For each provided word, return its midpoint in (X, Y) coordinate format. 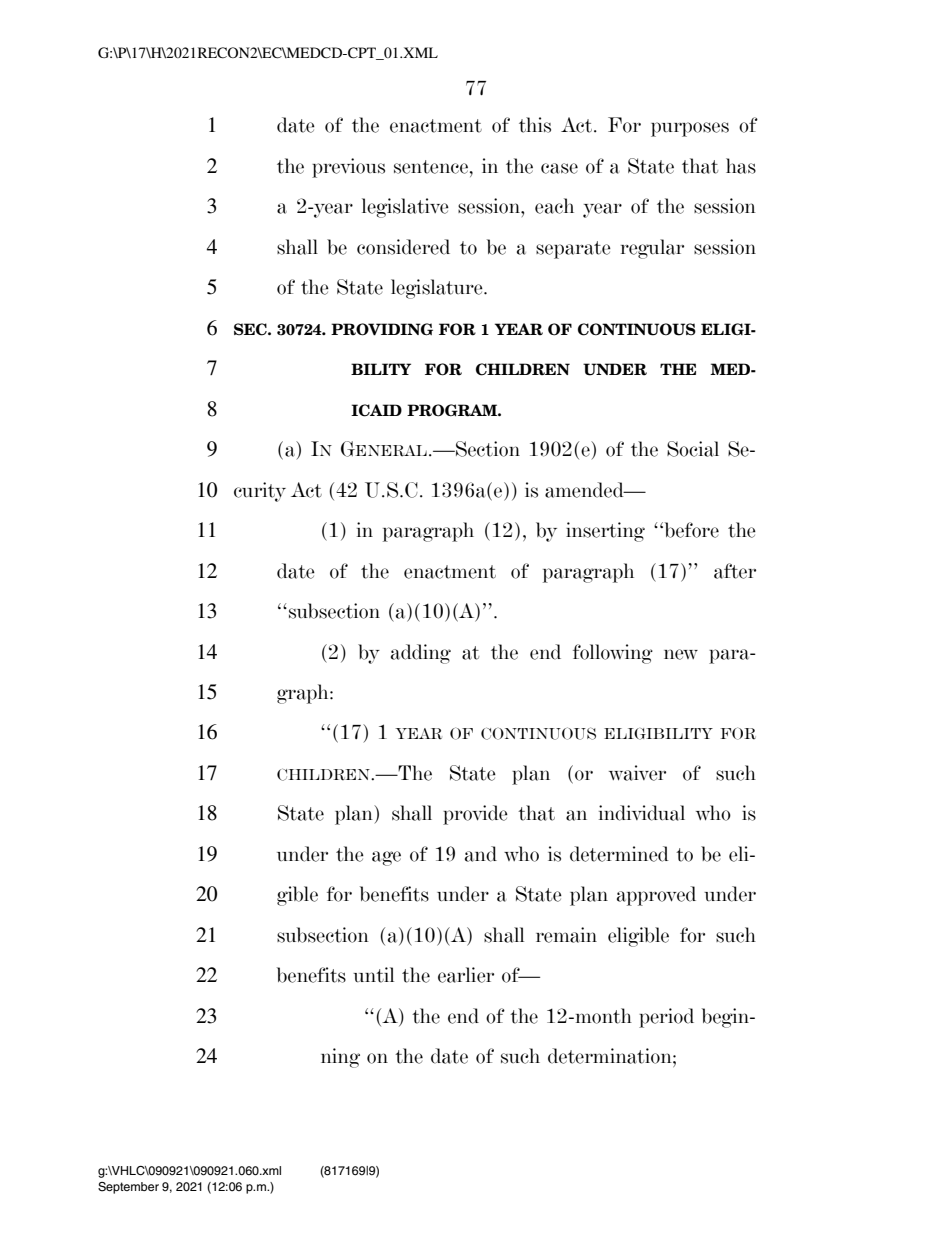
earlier (466, 975)
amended (585, 490)
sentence (431, 167)
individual (642, 813)
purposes (690, 129)
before (690, 530)
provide (475, 815)
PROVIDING (382, 329)
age (386, 858)
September (128, 1188)
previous (348, 168)
